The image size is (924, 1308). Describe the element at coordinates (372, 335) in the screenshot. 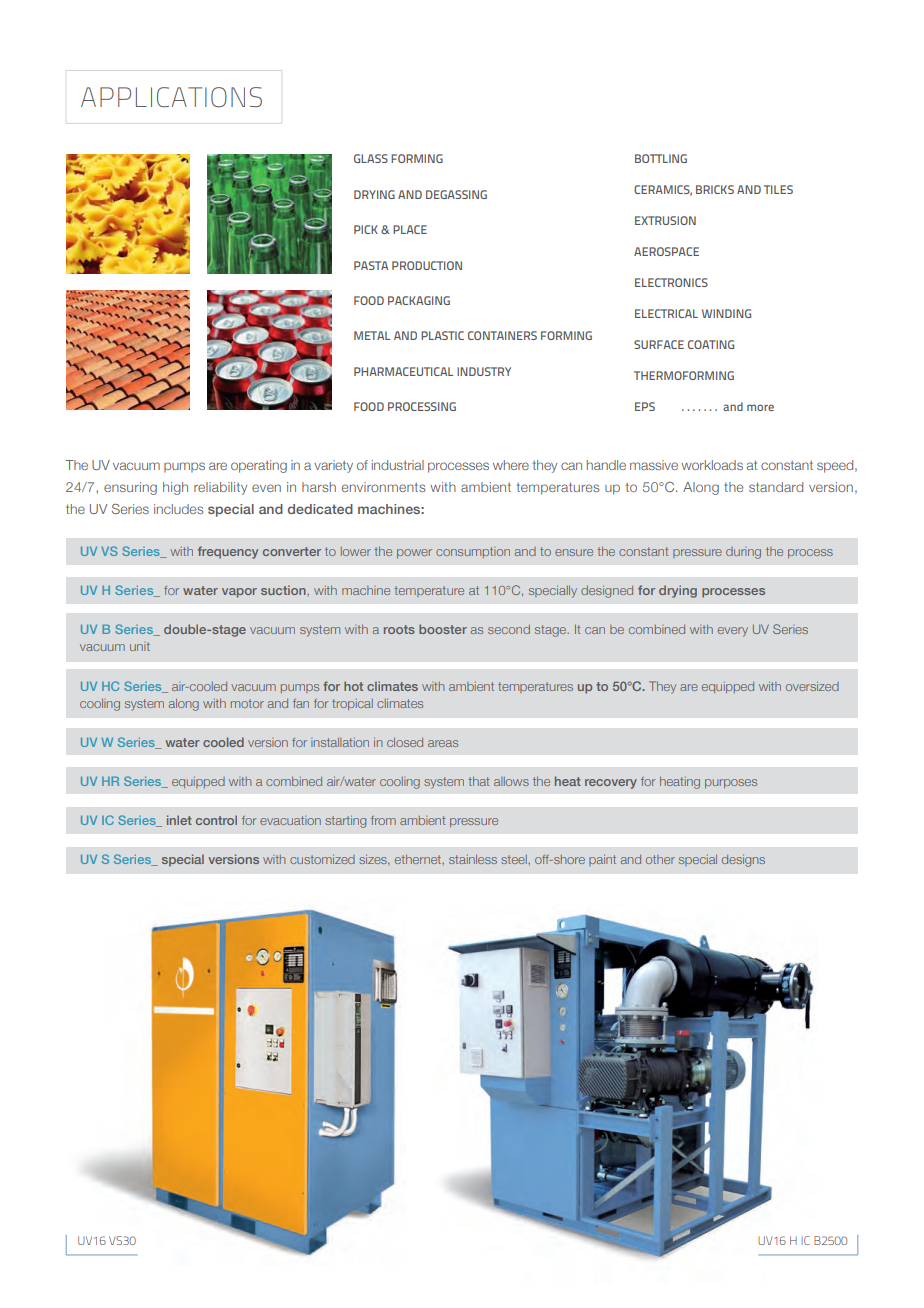

I see `METAL` at that location.
